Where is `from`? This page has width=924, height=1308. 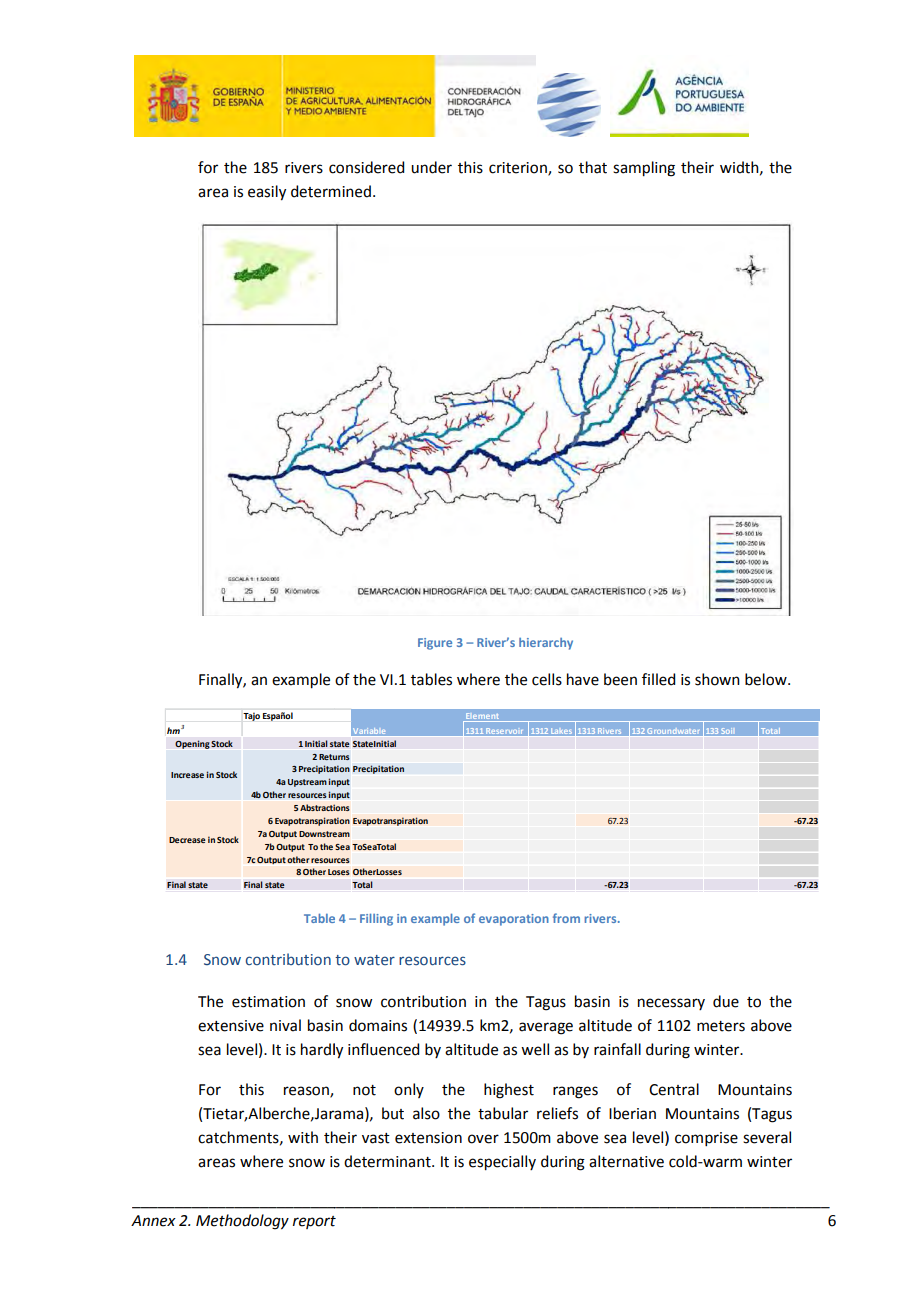
from is located at coordinates (566, 918).
